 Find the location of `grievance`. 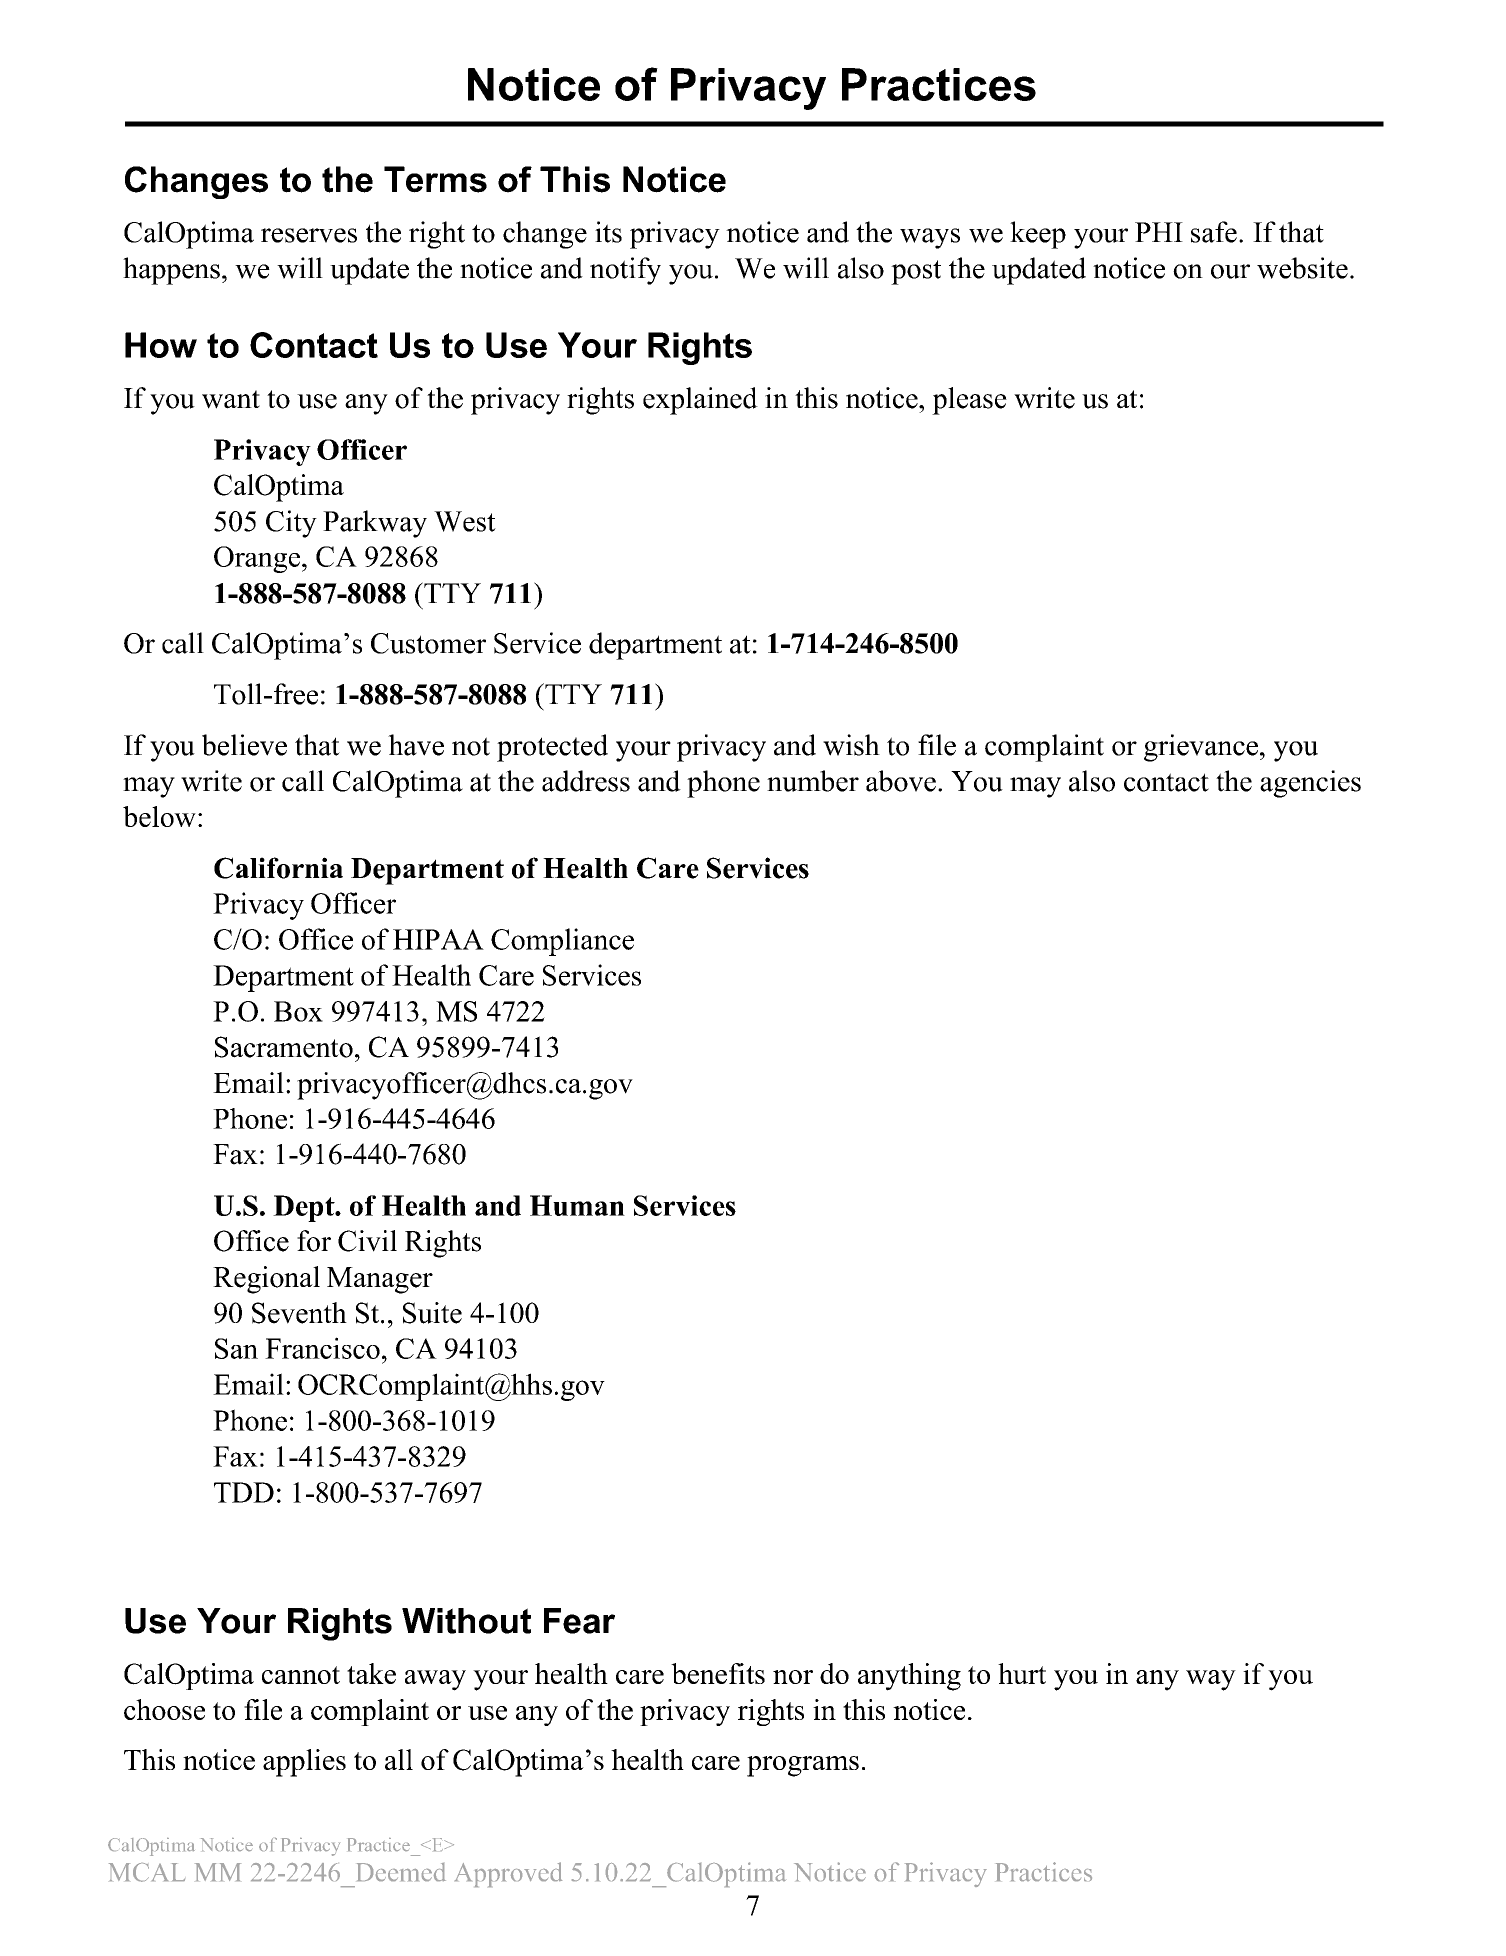

grievance is located at coordinates (1201, 748).
